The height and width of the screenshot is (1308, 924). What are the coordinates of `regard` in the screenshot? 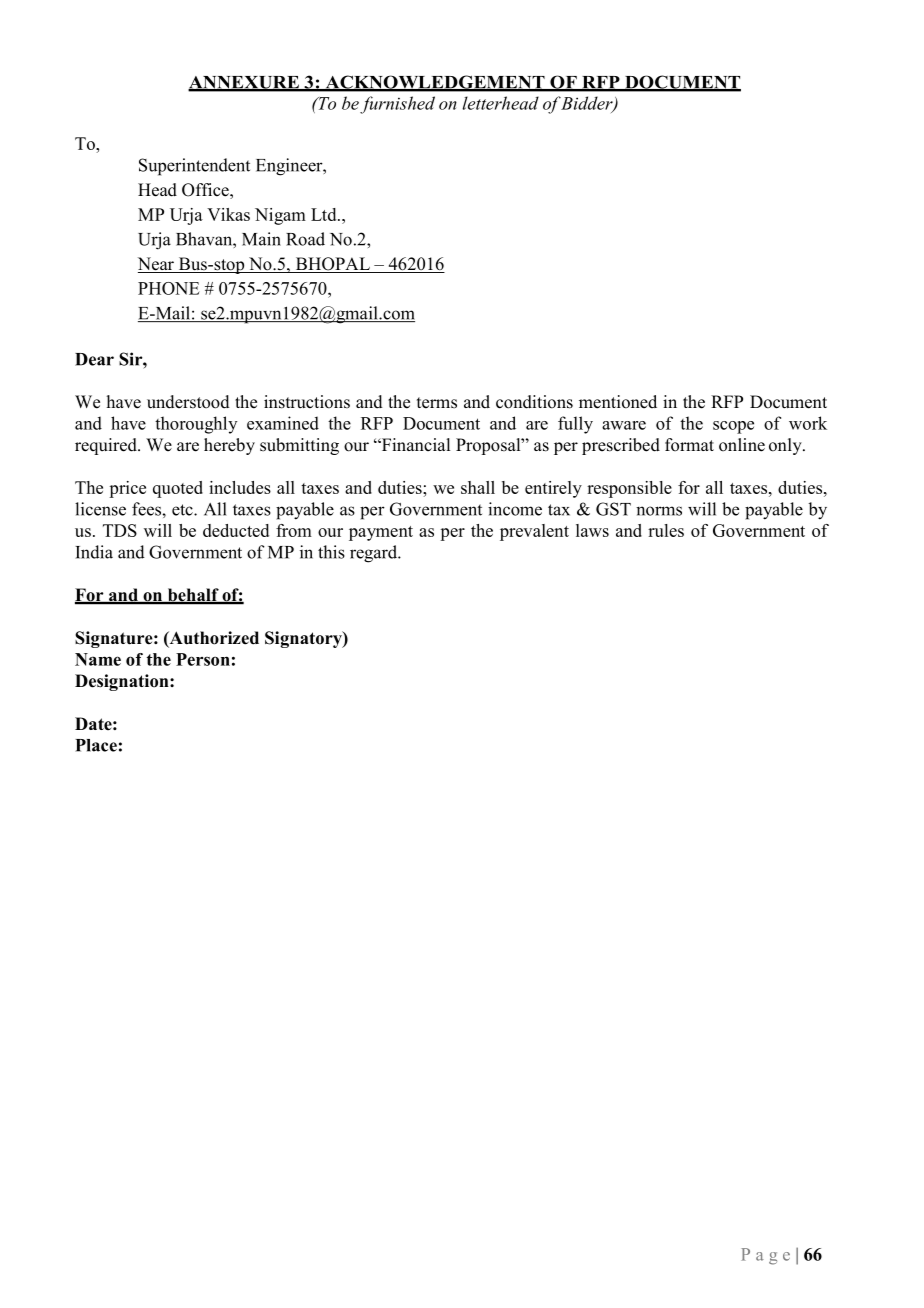 It's located at (374, 554).
